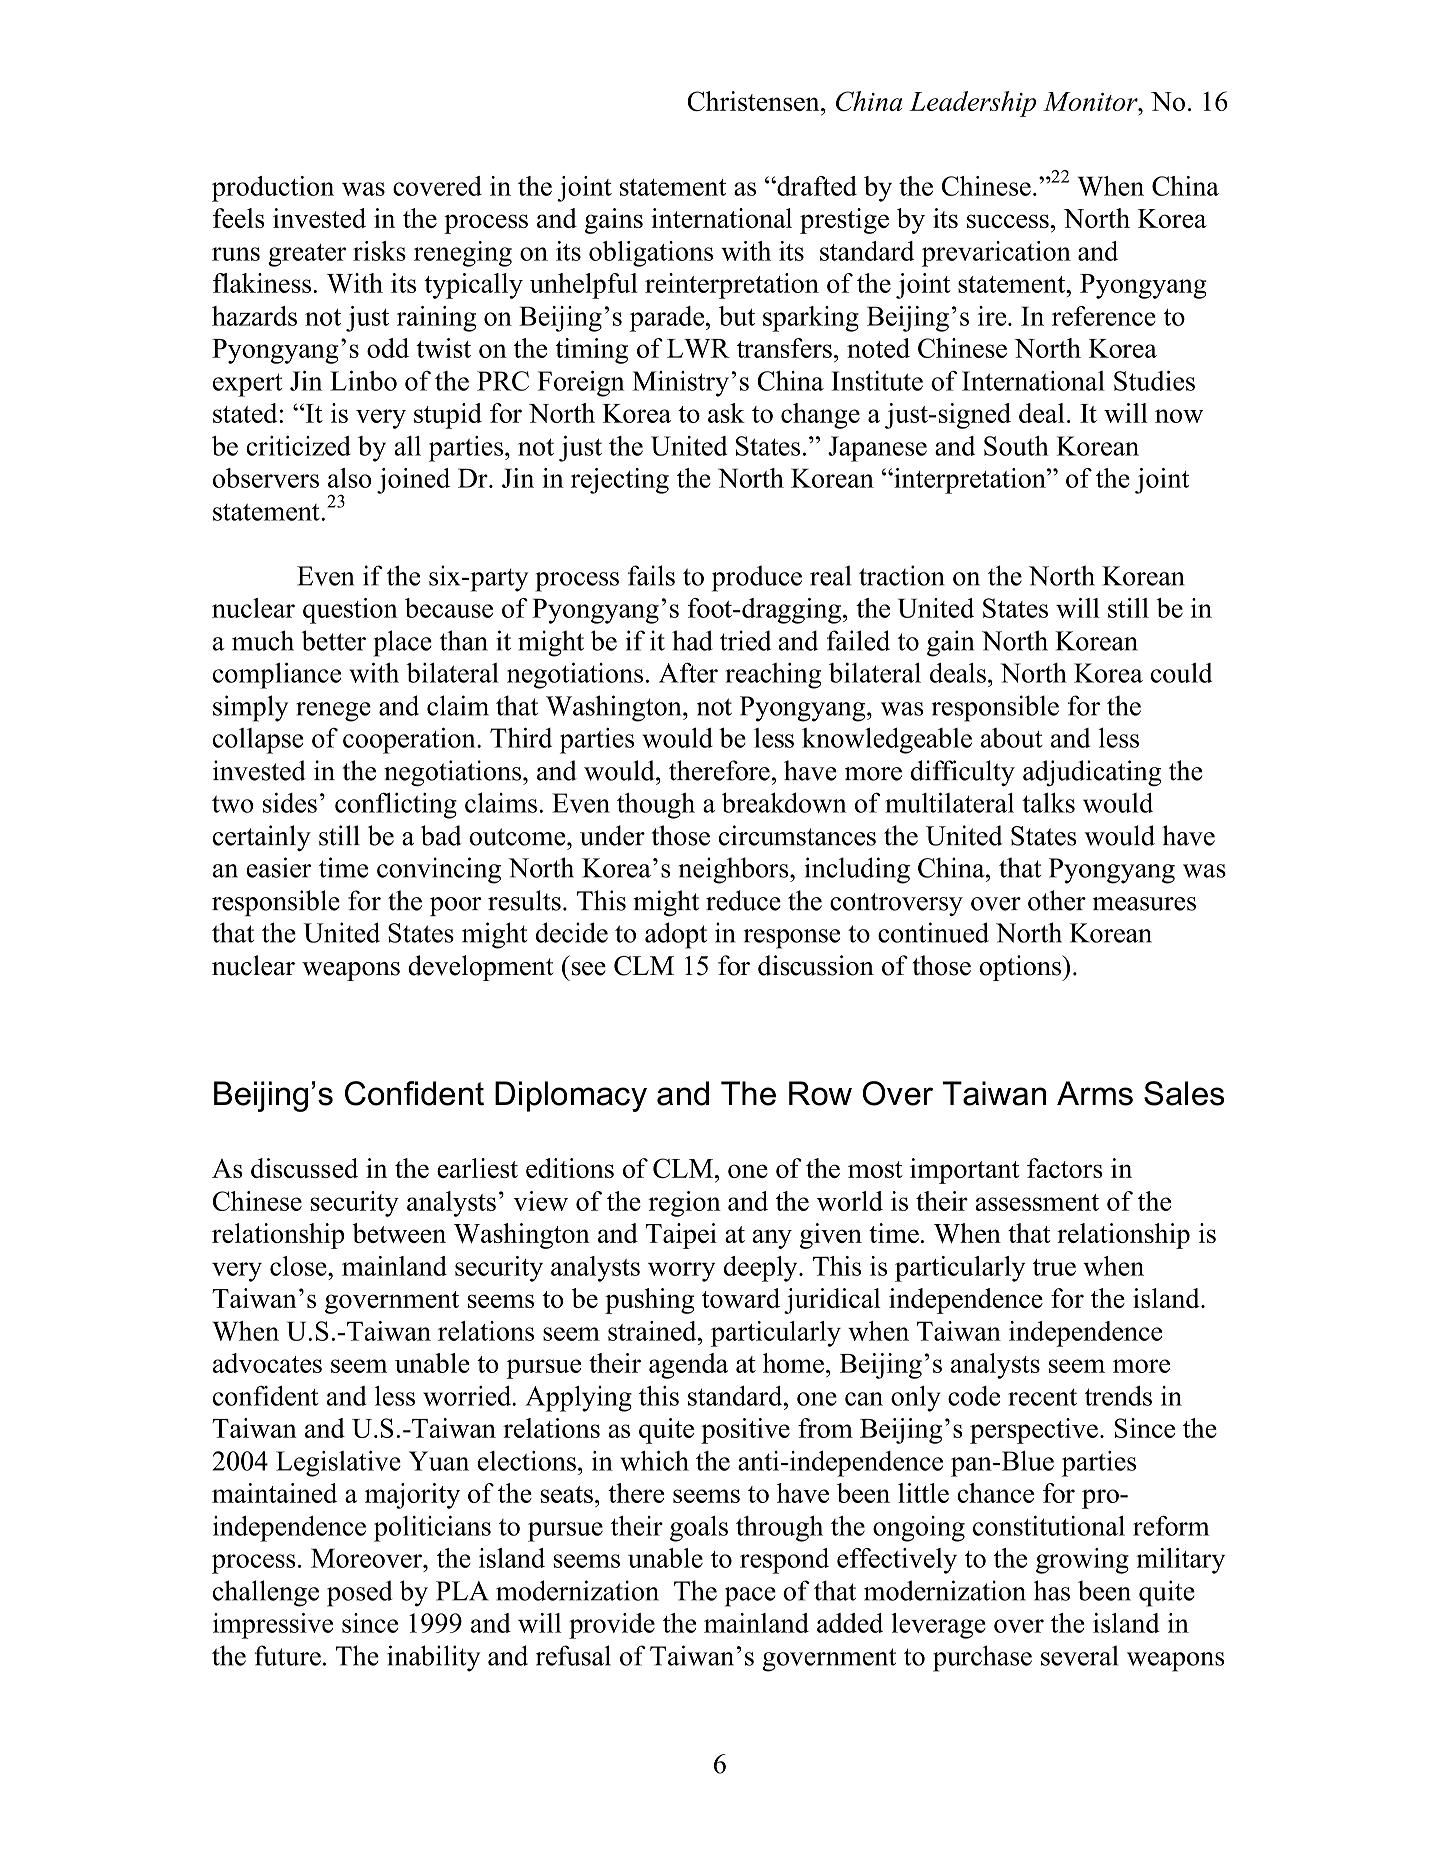 This document has width=1440, height=1864. I want to click on posed, so click(360, 1593).
